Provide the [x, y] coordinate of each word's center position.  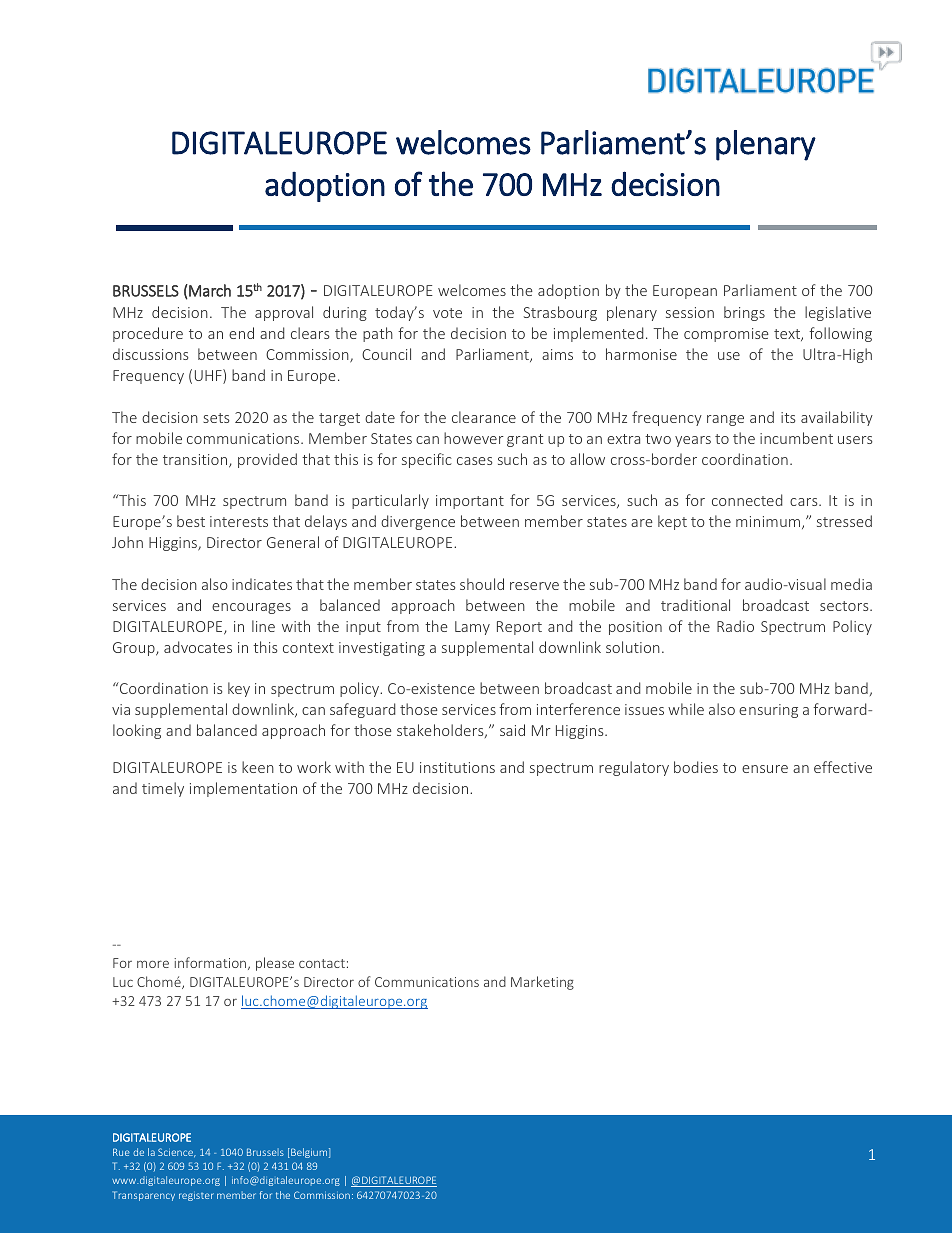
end [241, 333]
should [482, 584]
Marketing [542, 983]
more [153, 964]
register [196, 1197]
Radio [735, 626]
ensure [765, 769]
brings [744, 313]
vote [447, 313]
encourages [251, 608]
